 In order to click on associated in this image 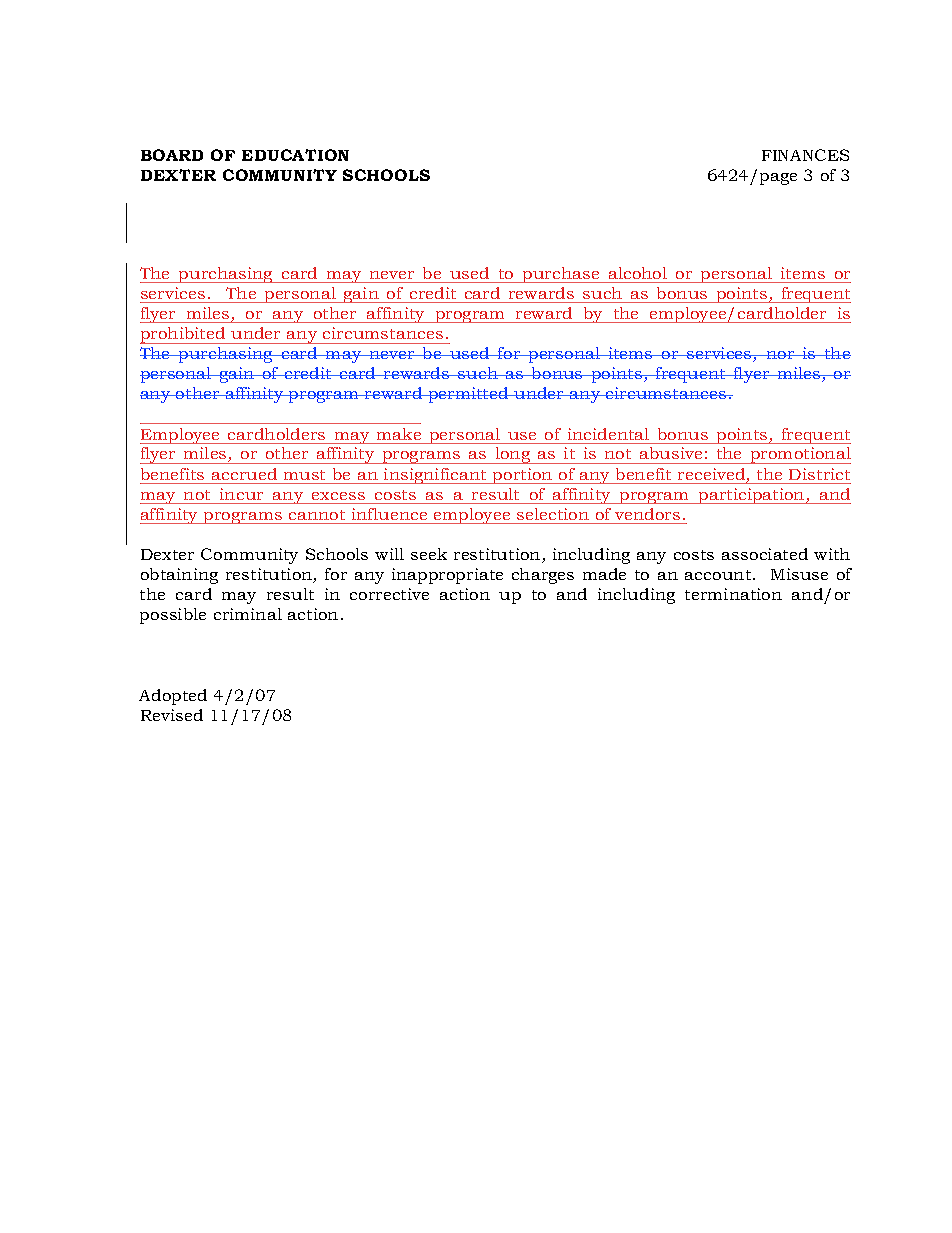, I will do `click(765, 554)`.
